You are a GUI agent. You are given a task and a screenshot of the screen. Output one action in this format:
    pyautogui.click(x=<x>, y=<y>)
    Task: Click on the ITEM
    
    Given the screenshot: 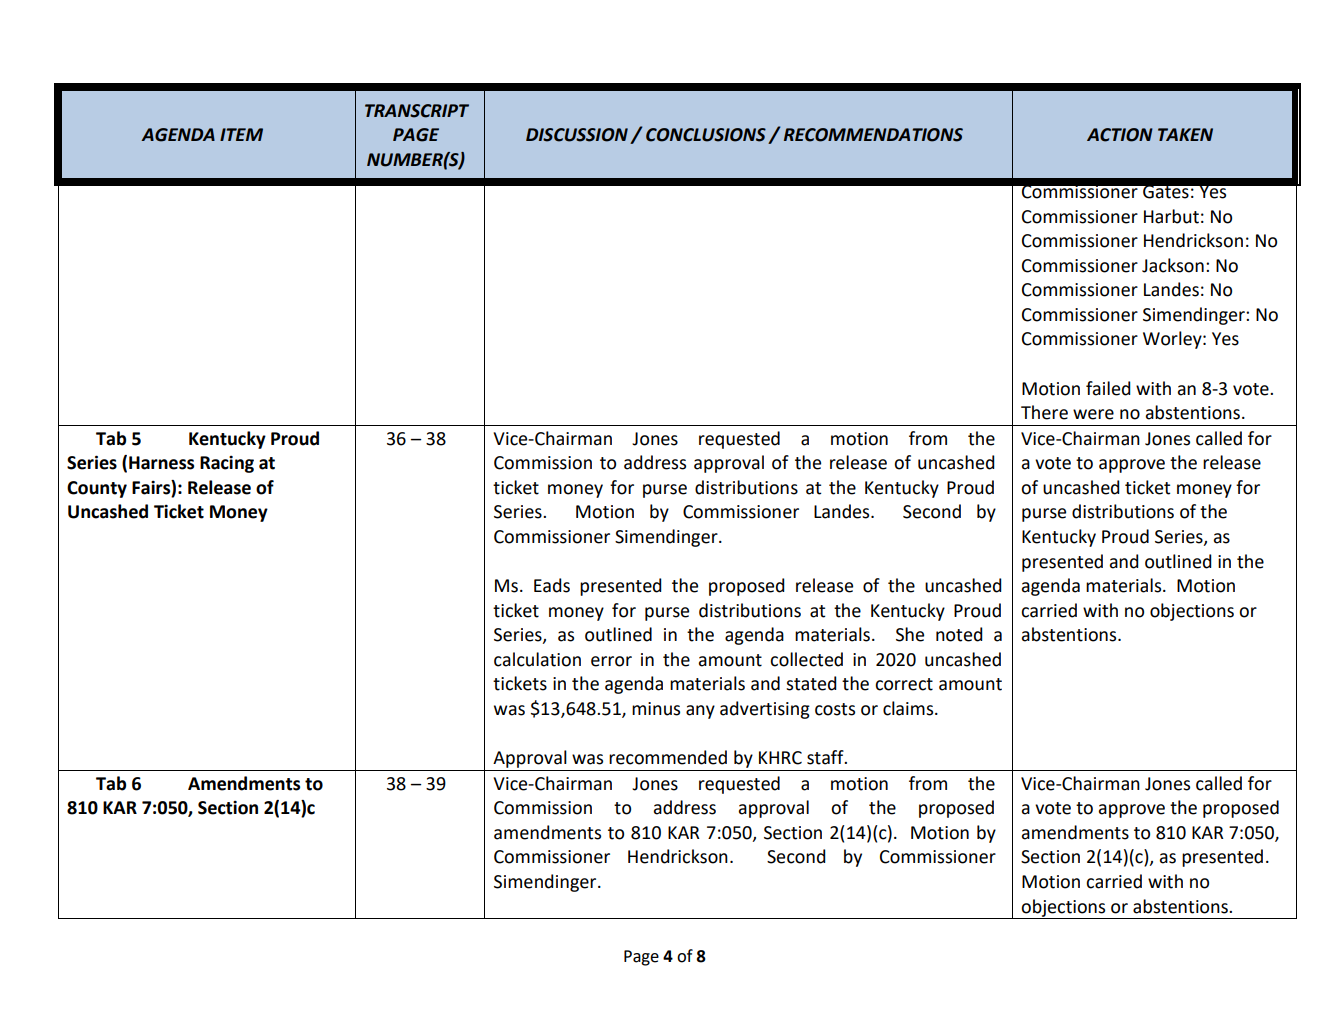 What is the action you would take?
    pyautogui.click(x=241, y=134)
